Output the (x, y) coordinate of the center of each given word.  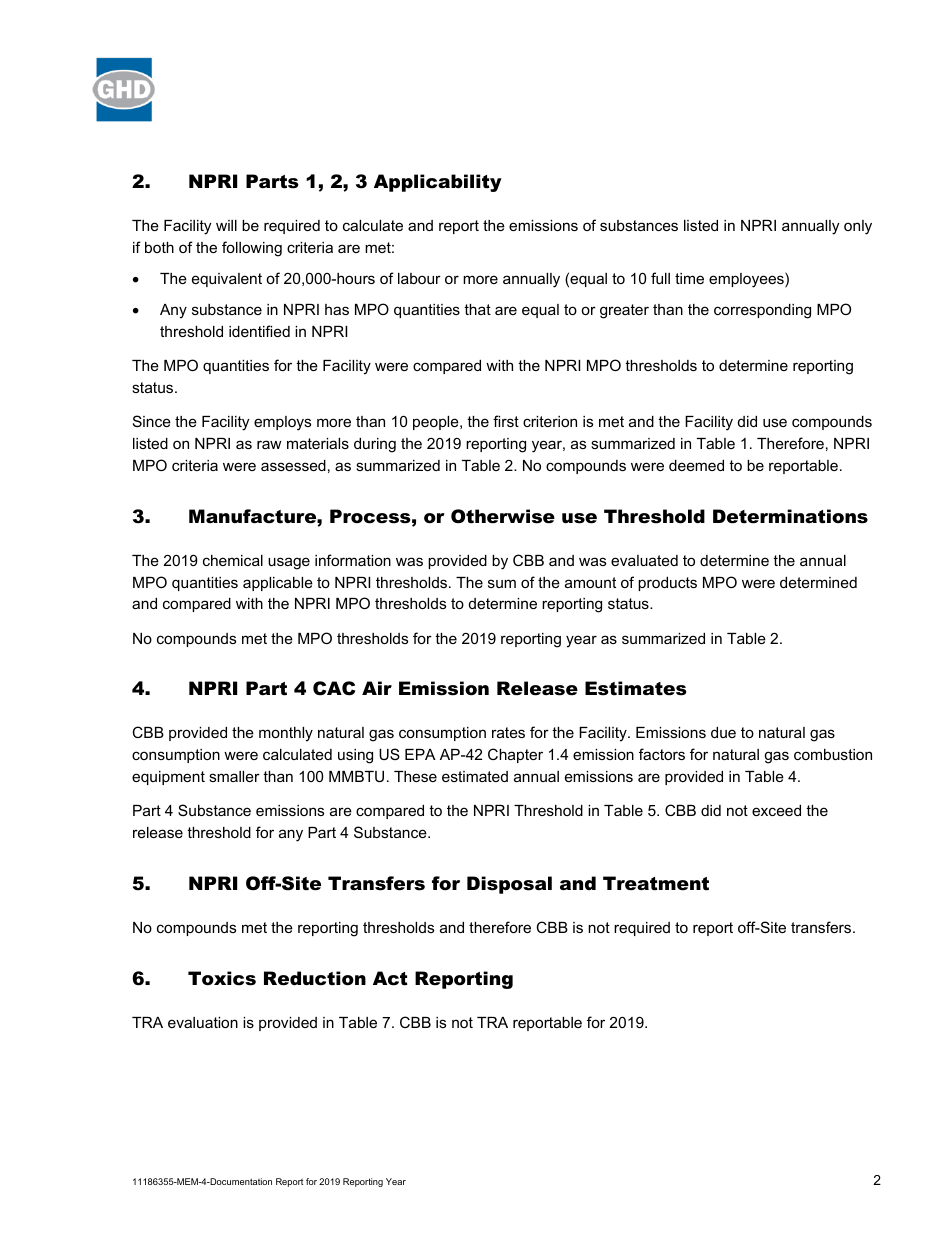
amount (590, 582)
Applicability (438, 183)
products (667, 584)
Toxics (222, 978)
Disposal (509, 885)
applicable (278, 584)
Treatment (656, 883)
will (226, 225)
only (858, 227)
